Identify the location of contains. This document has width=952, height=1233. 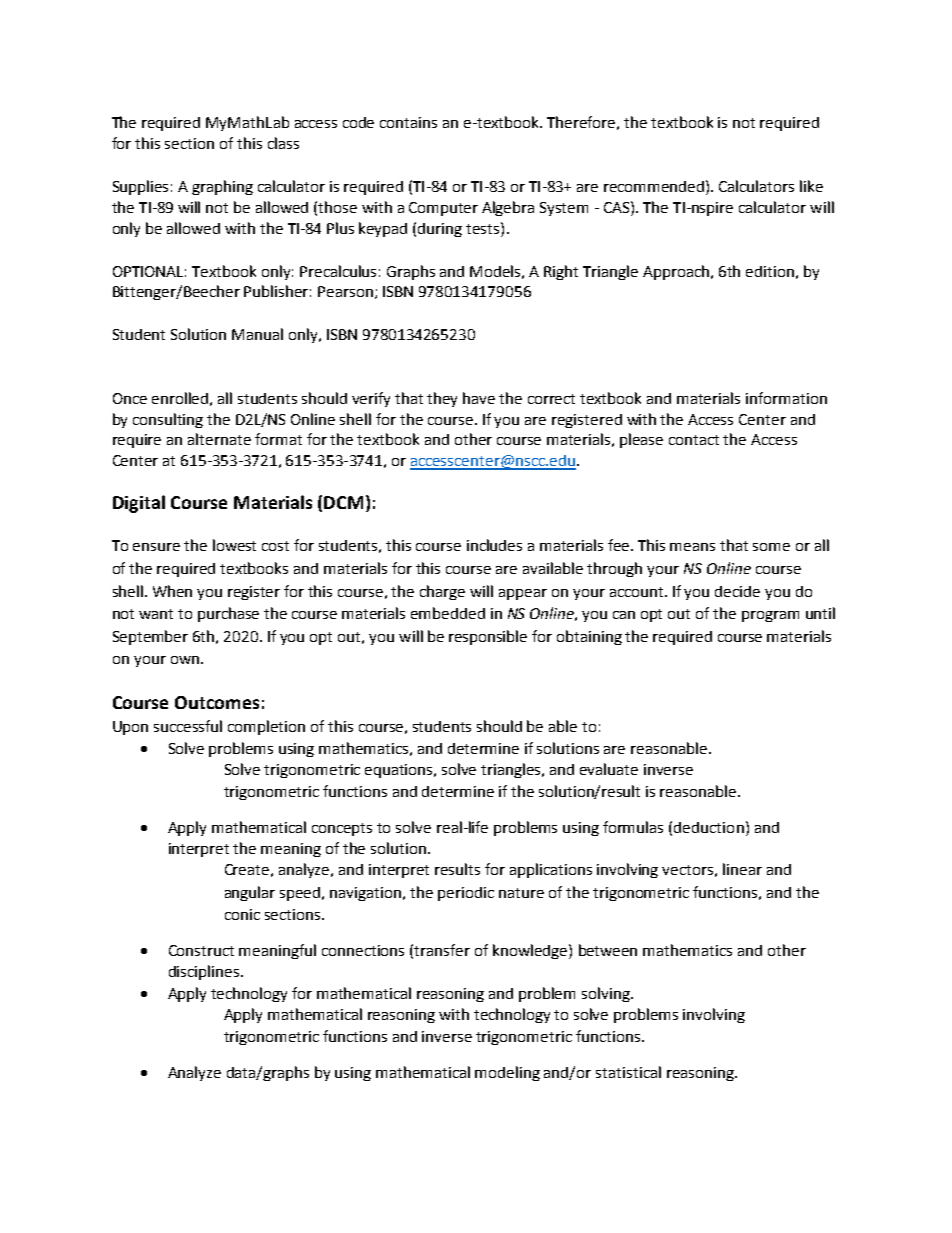
(408, 122).
